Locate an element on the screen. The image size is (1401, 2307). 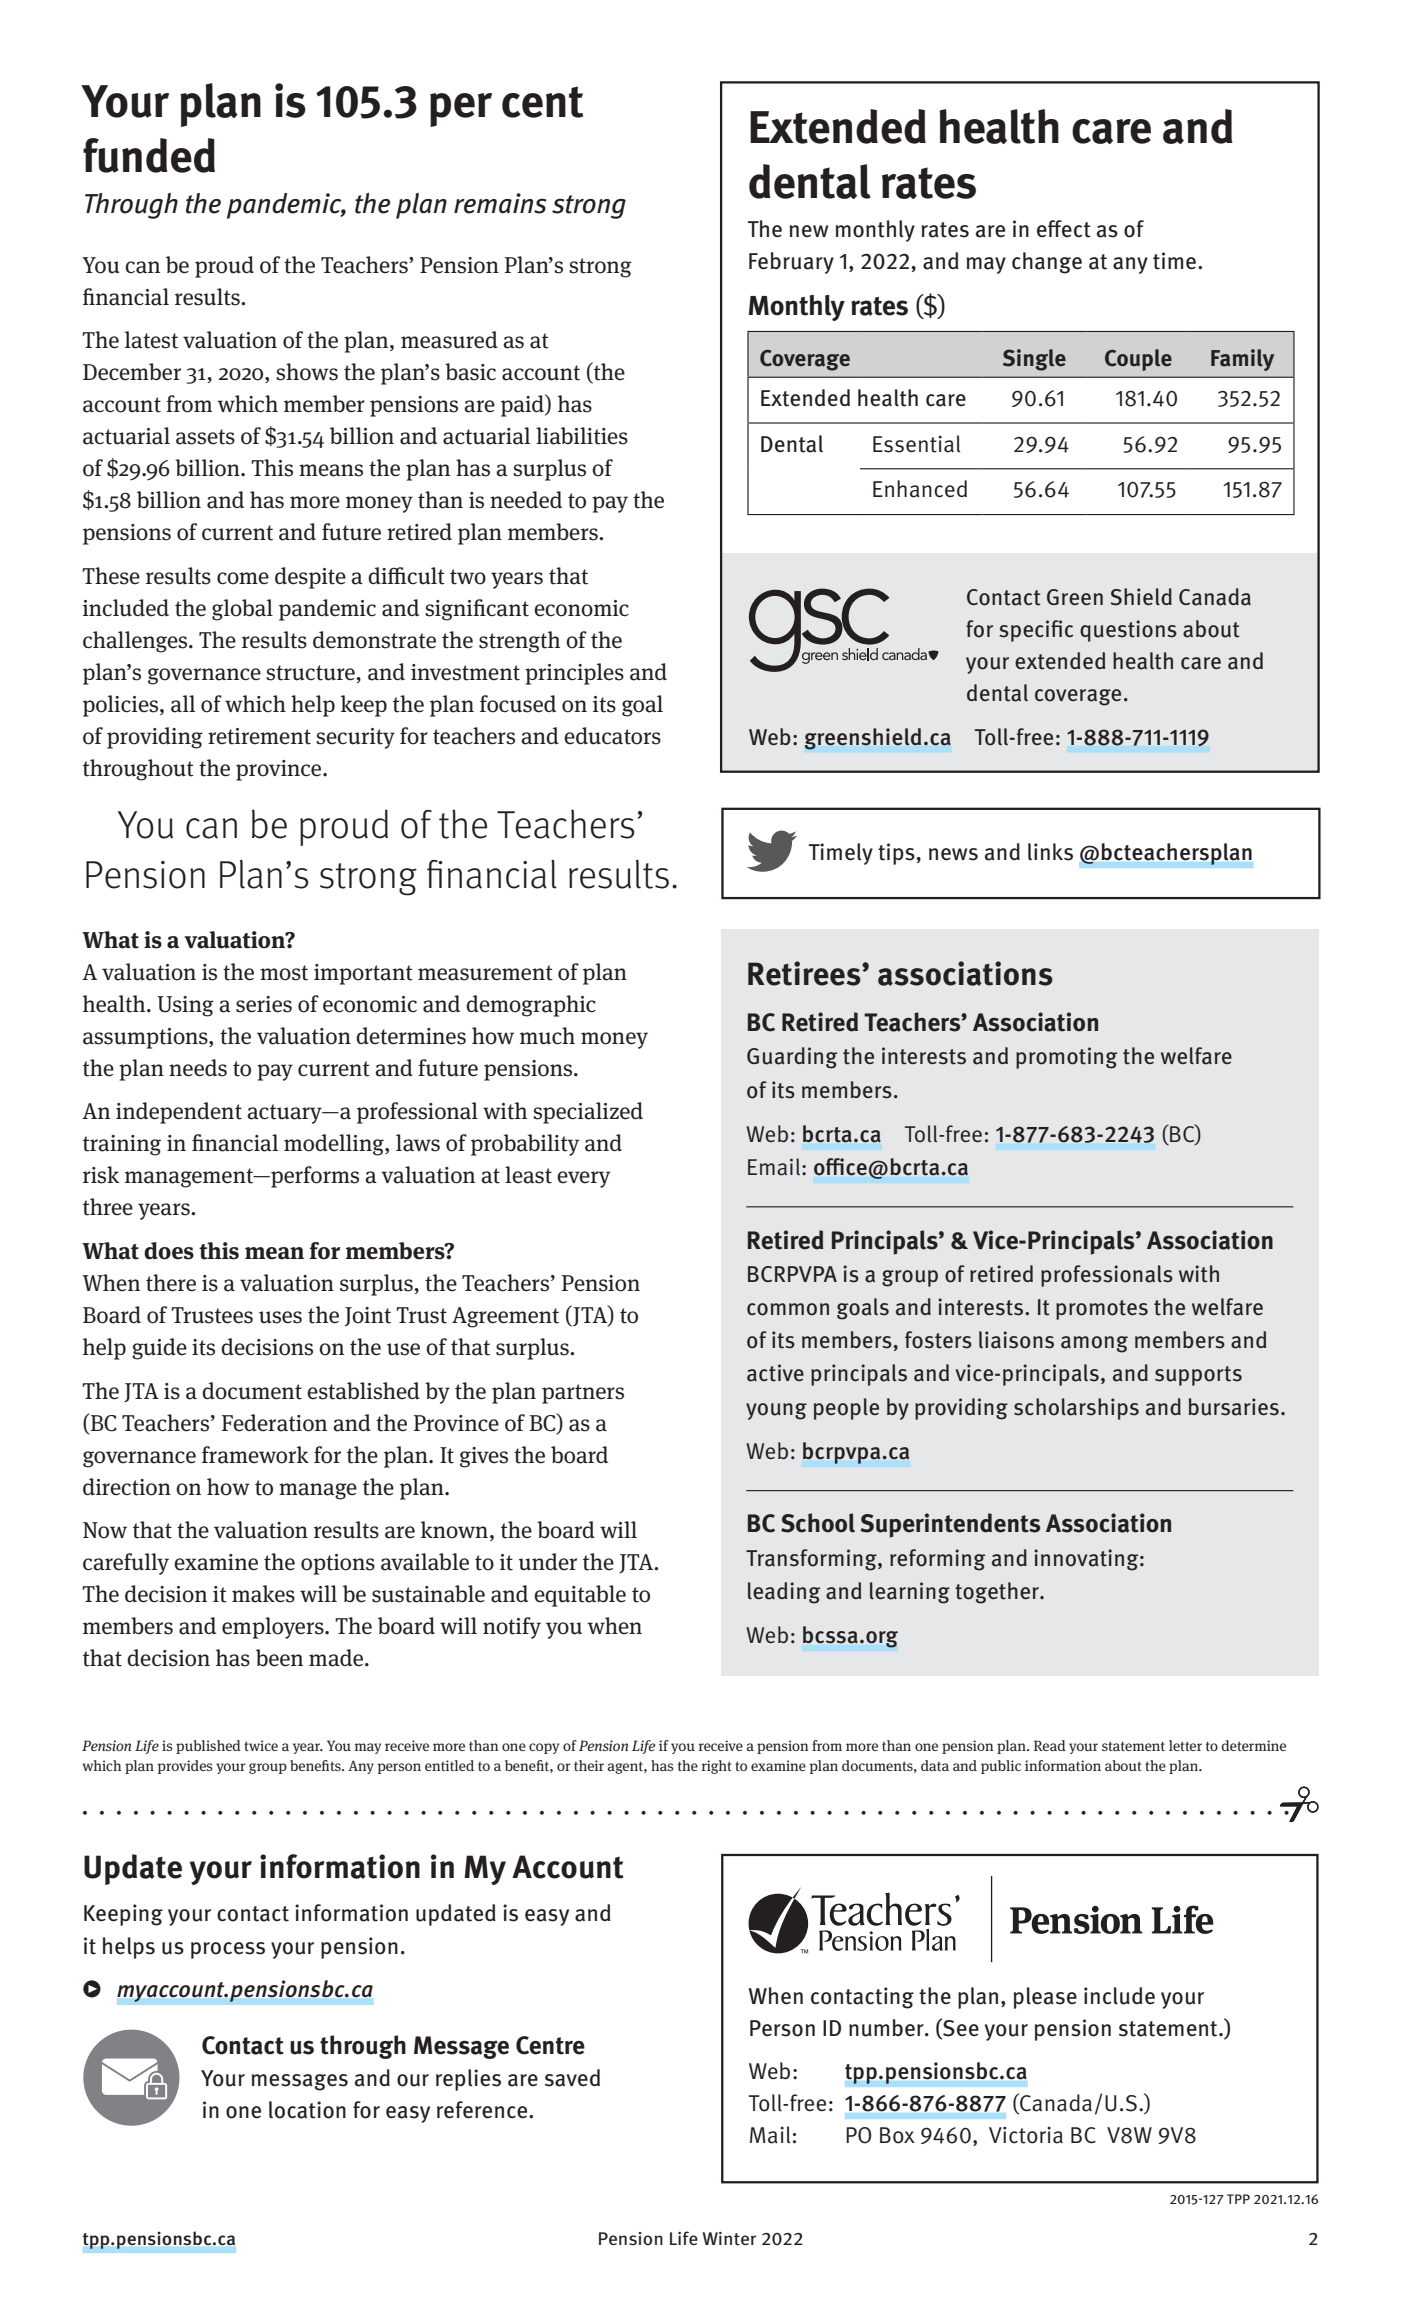
Read is located at coordinates (1050, 1745).
